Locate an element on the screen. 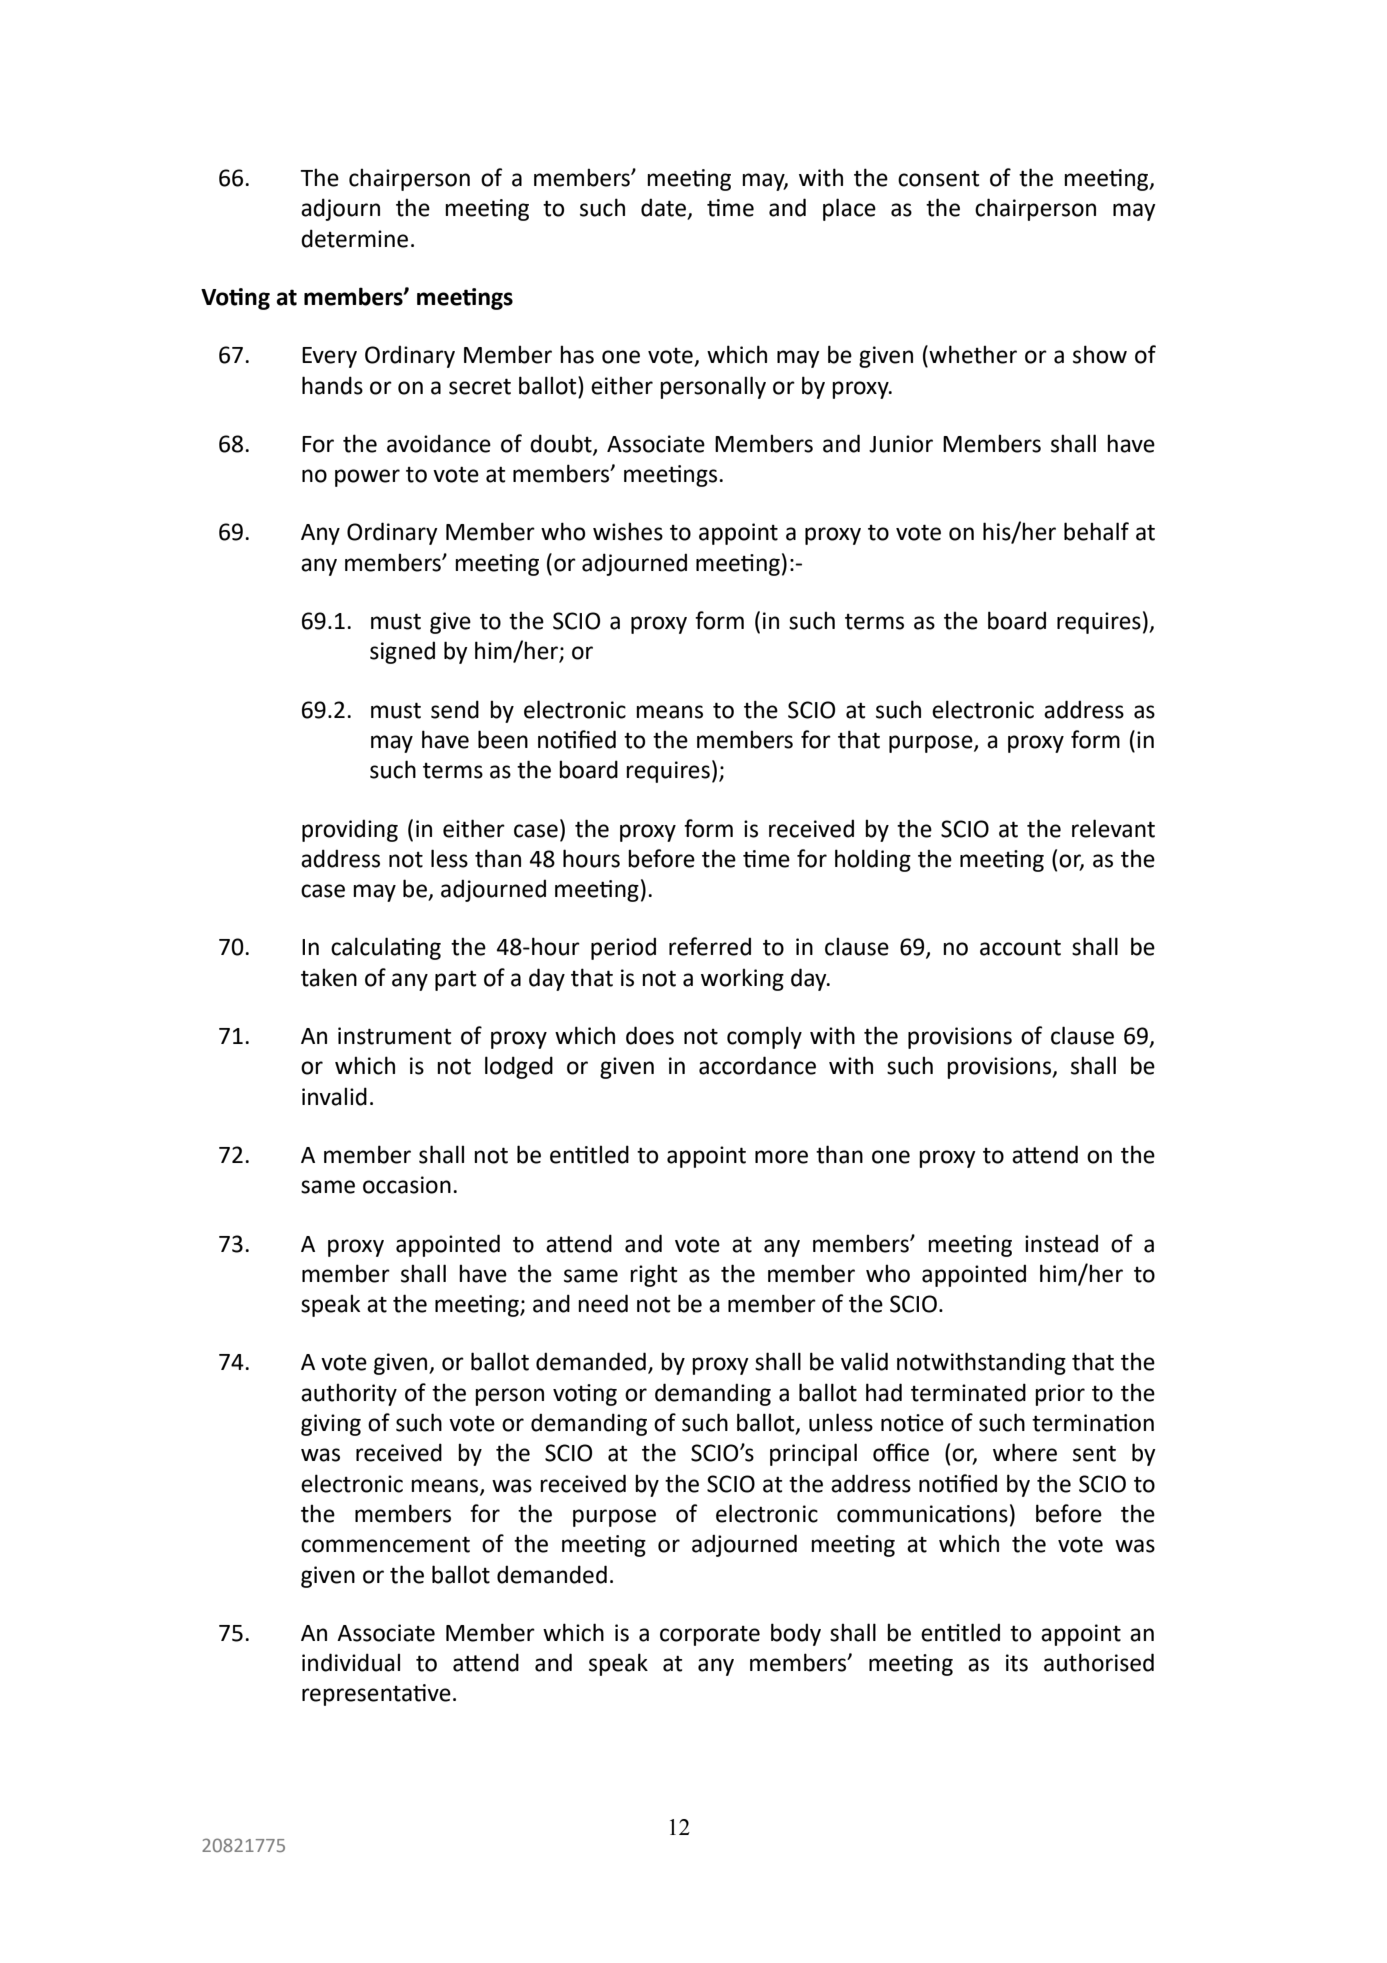  right is located at coordinates (653, 1275).
